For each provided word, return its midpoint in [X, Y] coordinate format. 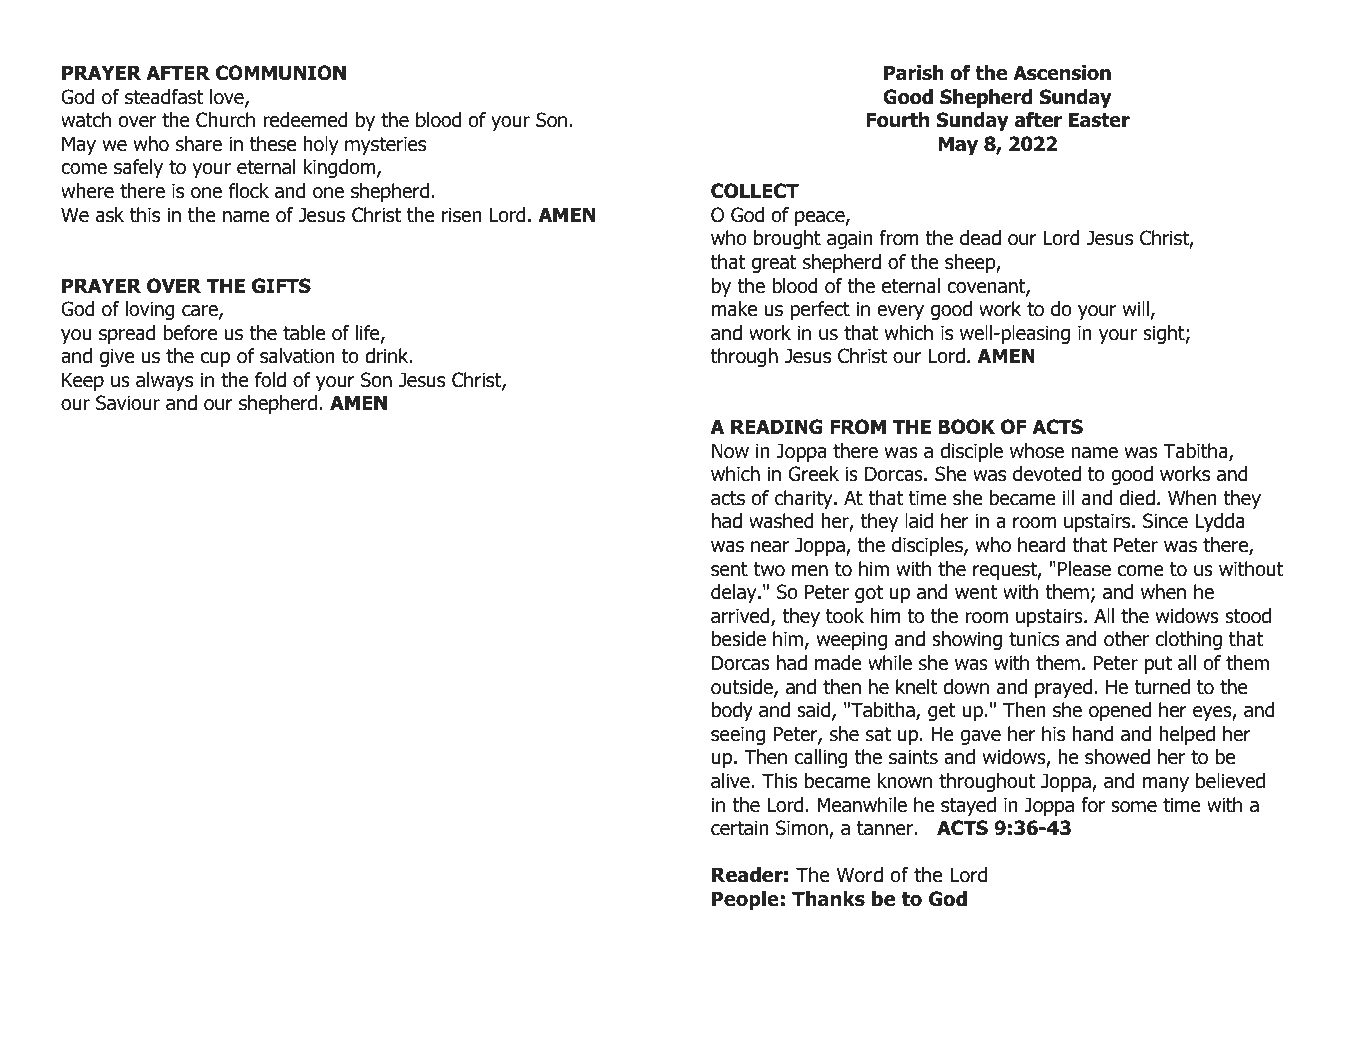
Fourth [897, 120]
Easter [1099, 120]
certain [739, 828]
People [745, 900]
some [1134, 807]
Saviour [128, 403]
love [228, 98]
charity [805, 499]
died [1137, 498]
